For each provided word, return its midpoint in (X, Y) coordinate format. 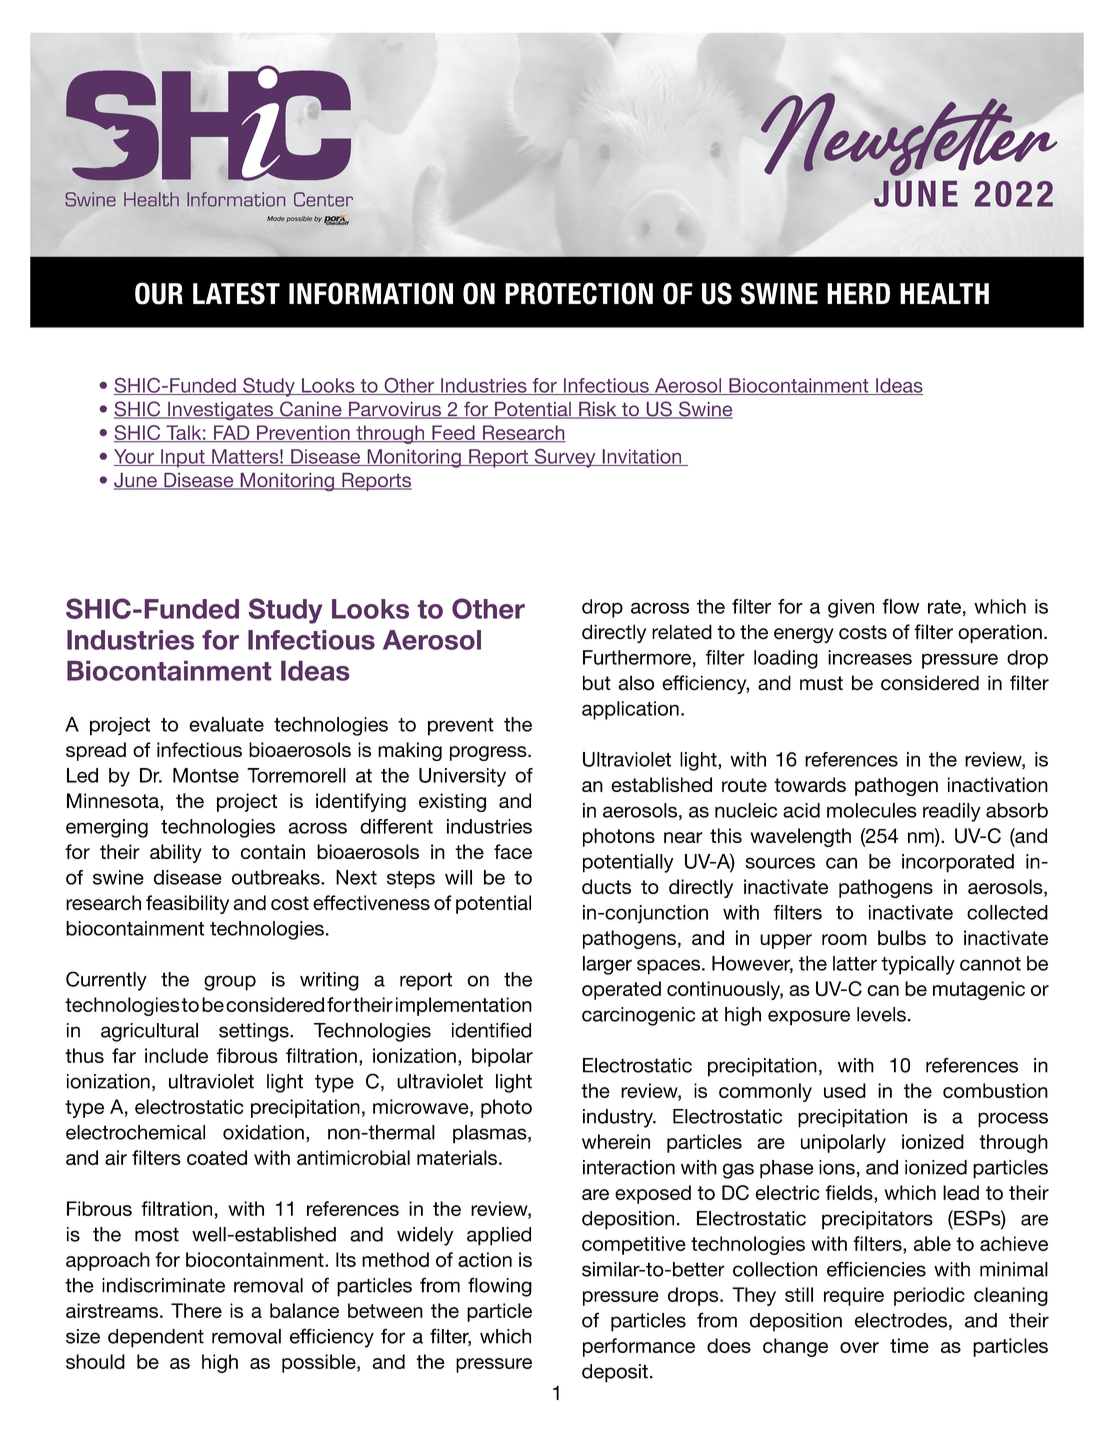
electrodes (901, 1320)
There (196, 1310)
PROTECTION (579, 293)
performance (639, 1347)
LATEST (236, 293)
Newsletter (909, 134)
